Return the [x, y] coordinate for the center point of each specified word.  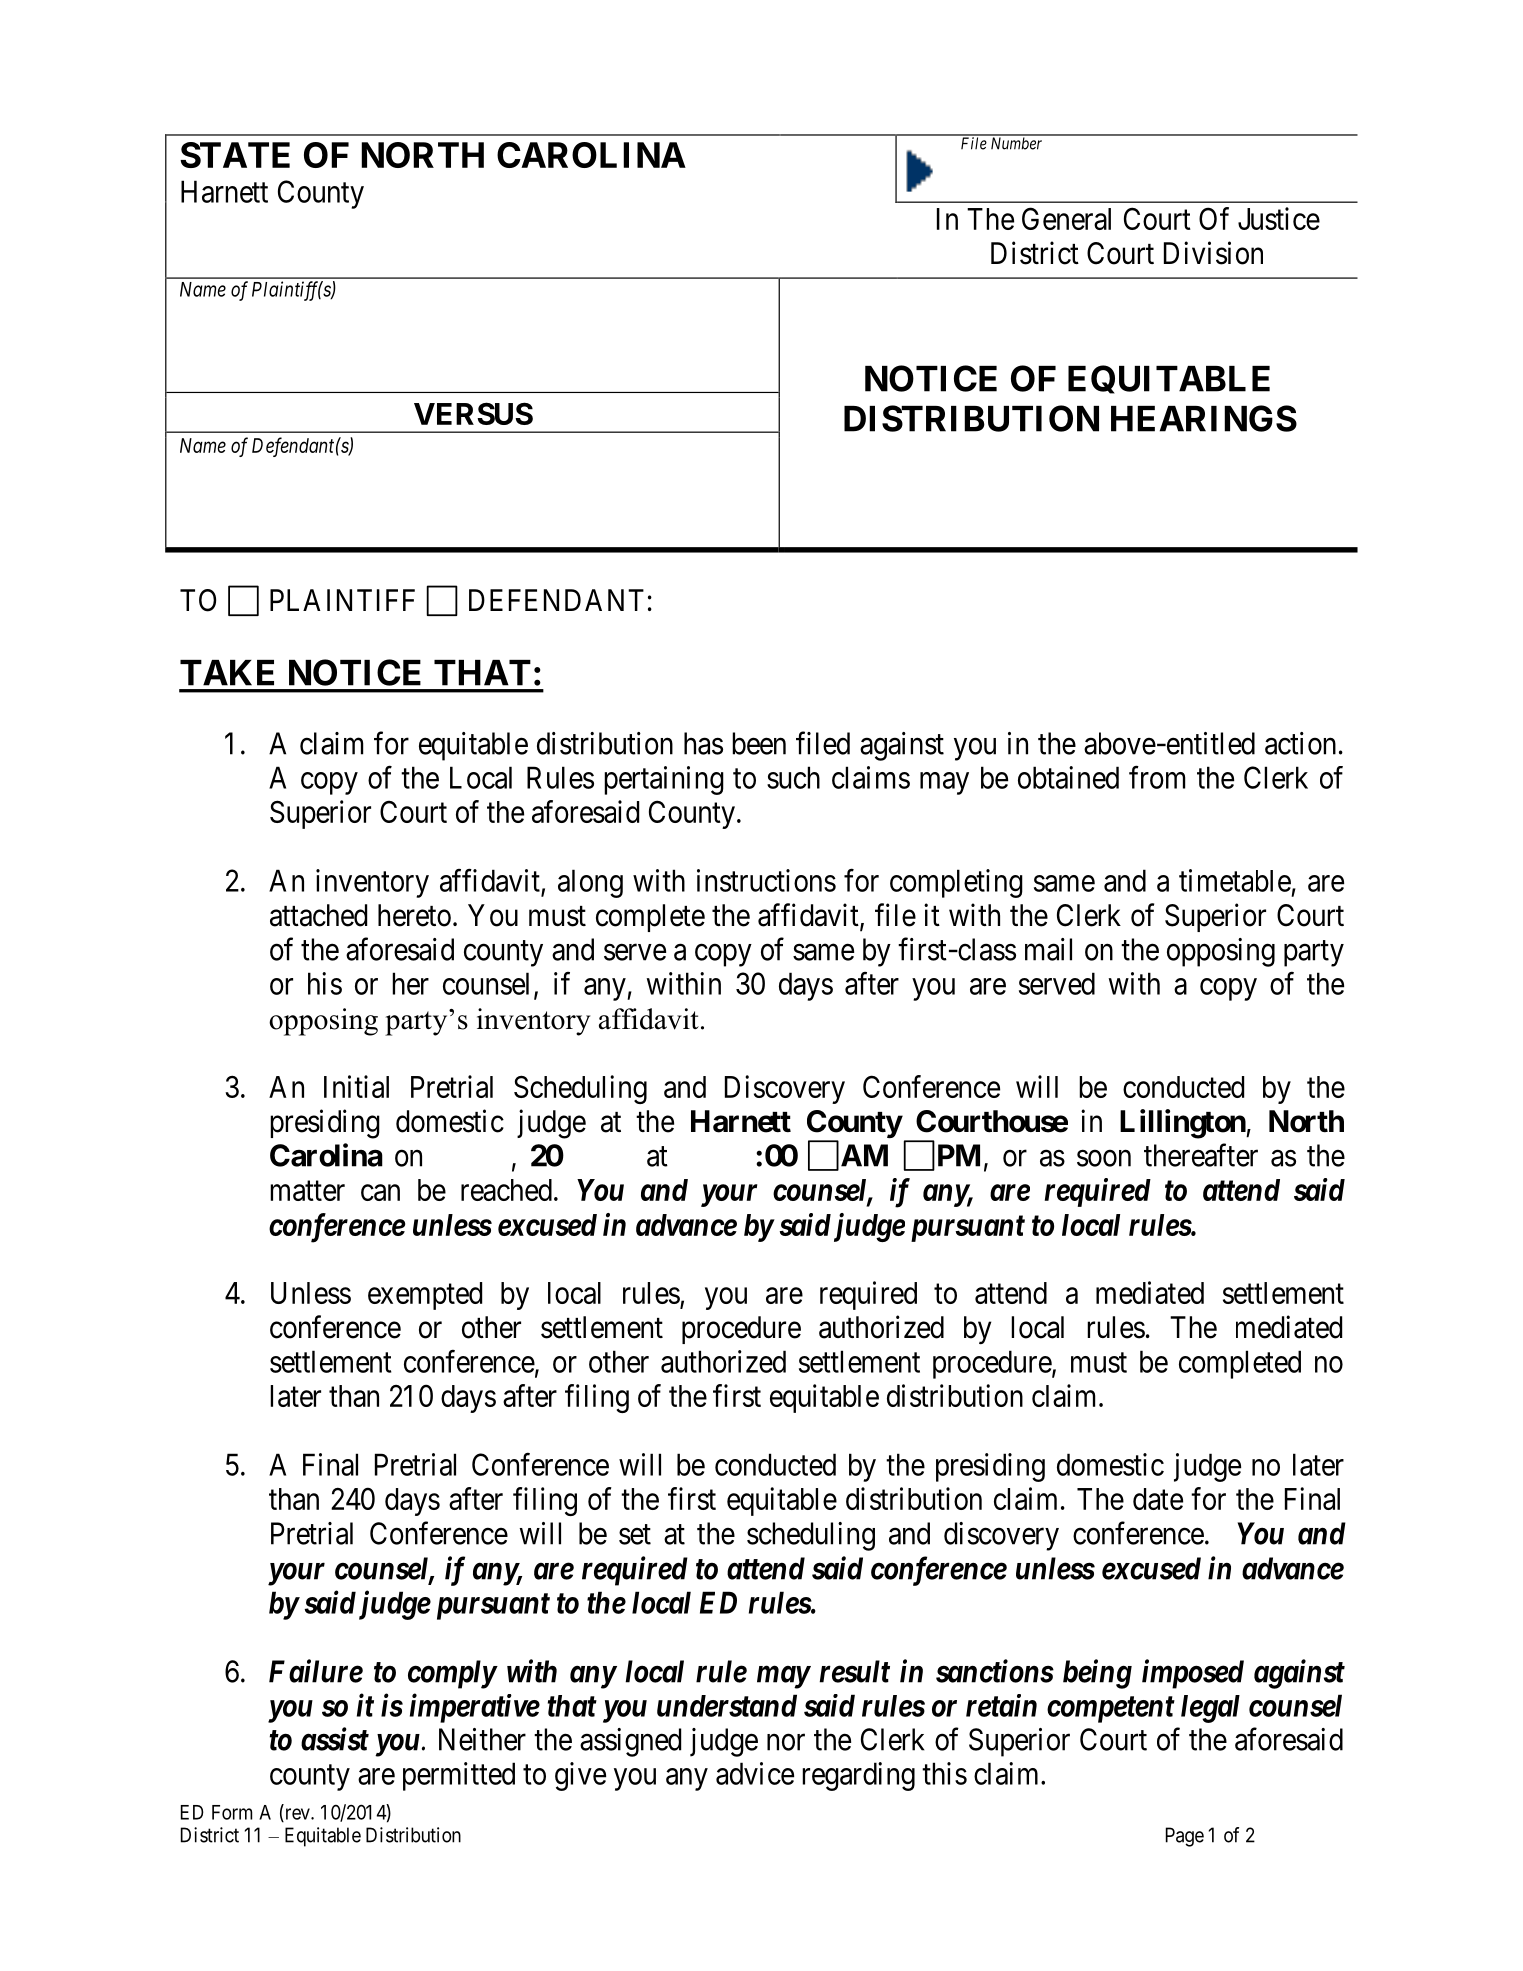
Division [1213, 253]
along [590, 883]
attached [318, 915]
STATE [235, 155]
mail [1048, 949]
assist [335, 1739]
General [1066, 218]
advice [755, 1773]
